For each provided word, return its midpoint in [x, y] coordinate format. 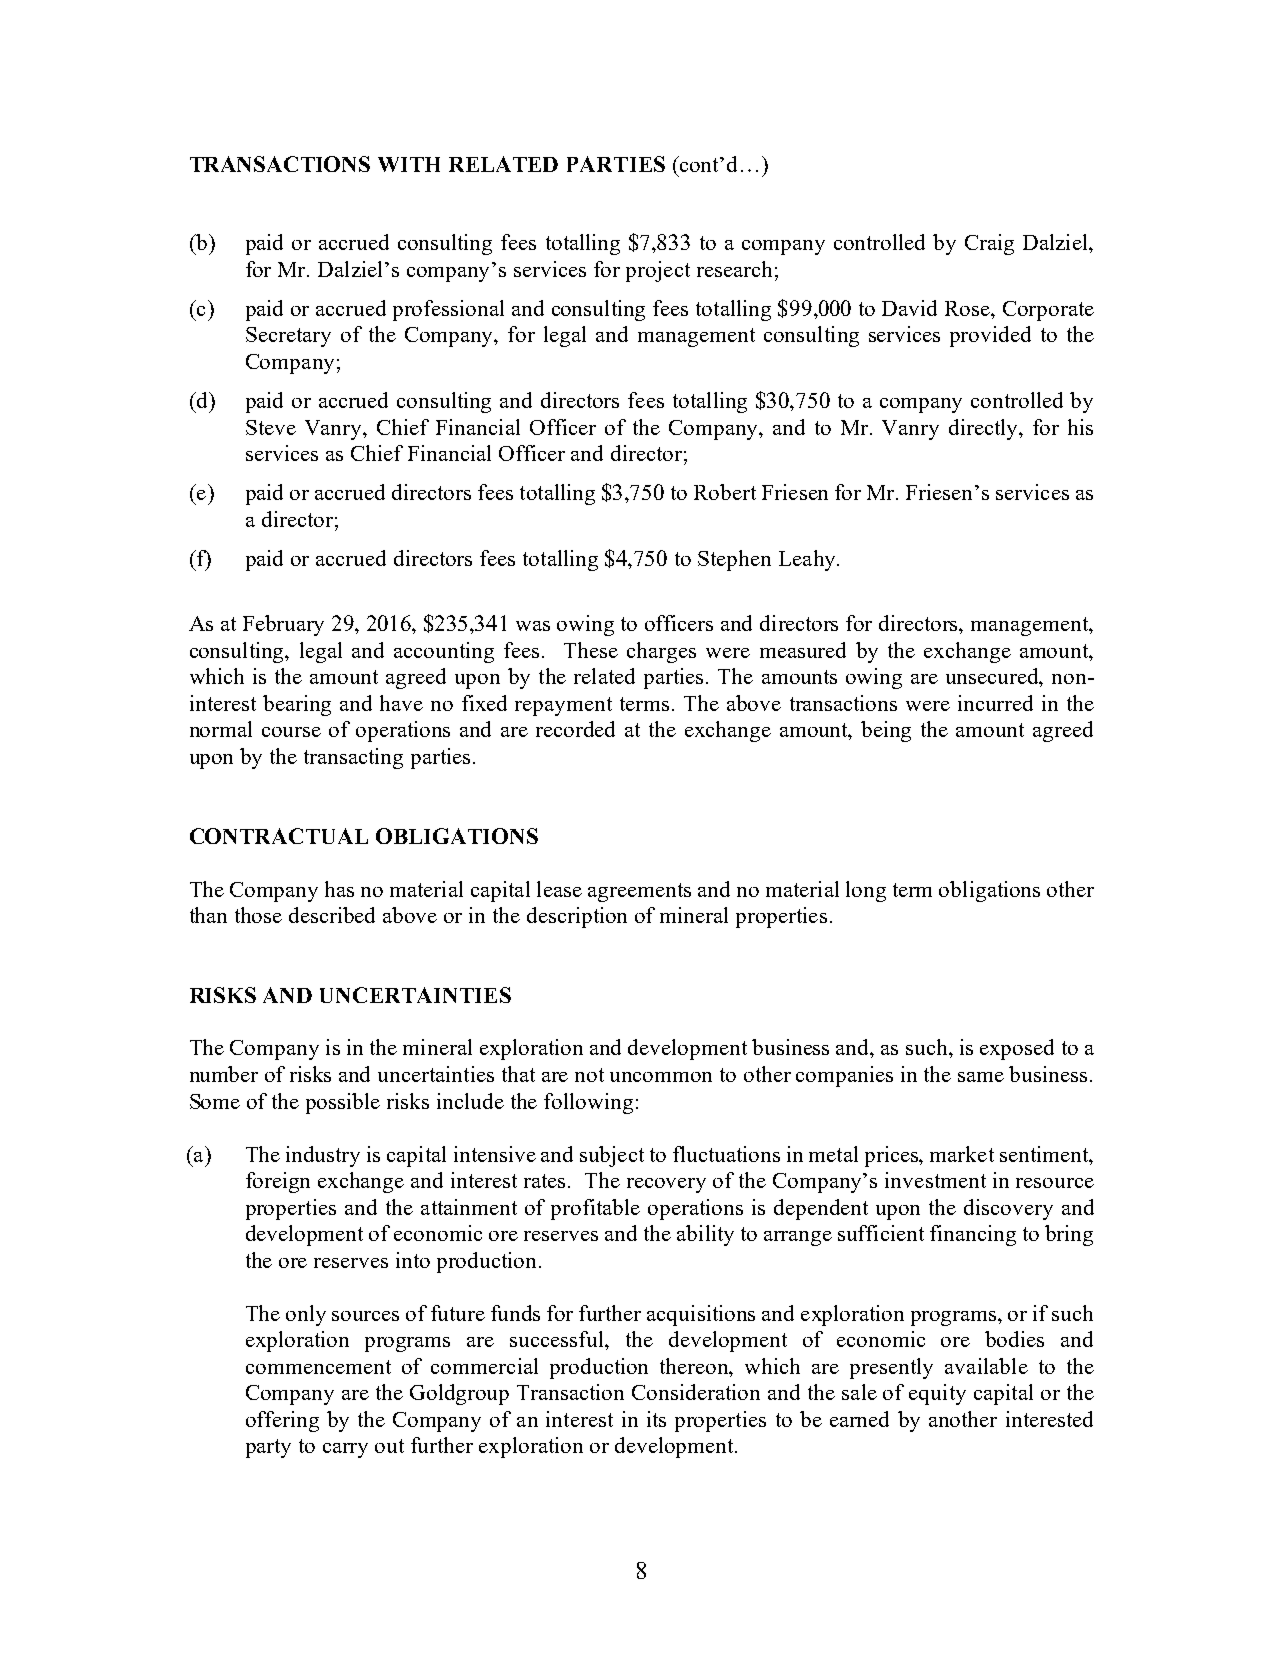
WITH [409, 164]
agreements [639, 892]
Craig [989, 244]
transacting [353, 758]
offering [282, 1421]
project [658, 271]
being [886, 731]
